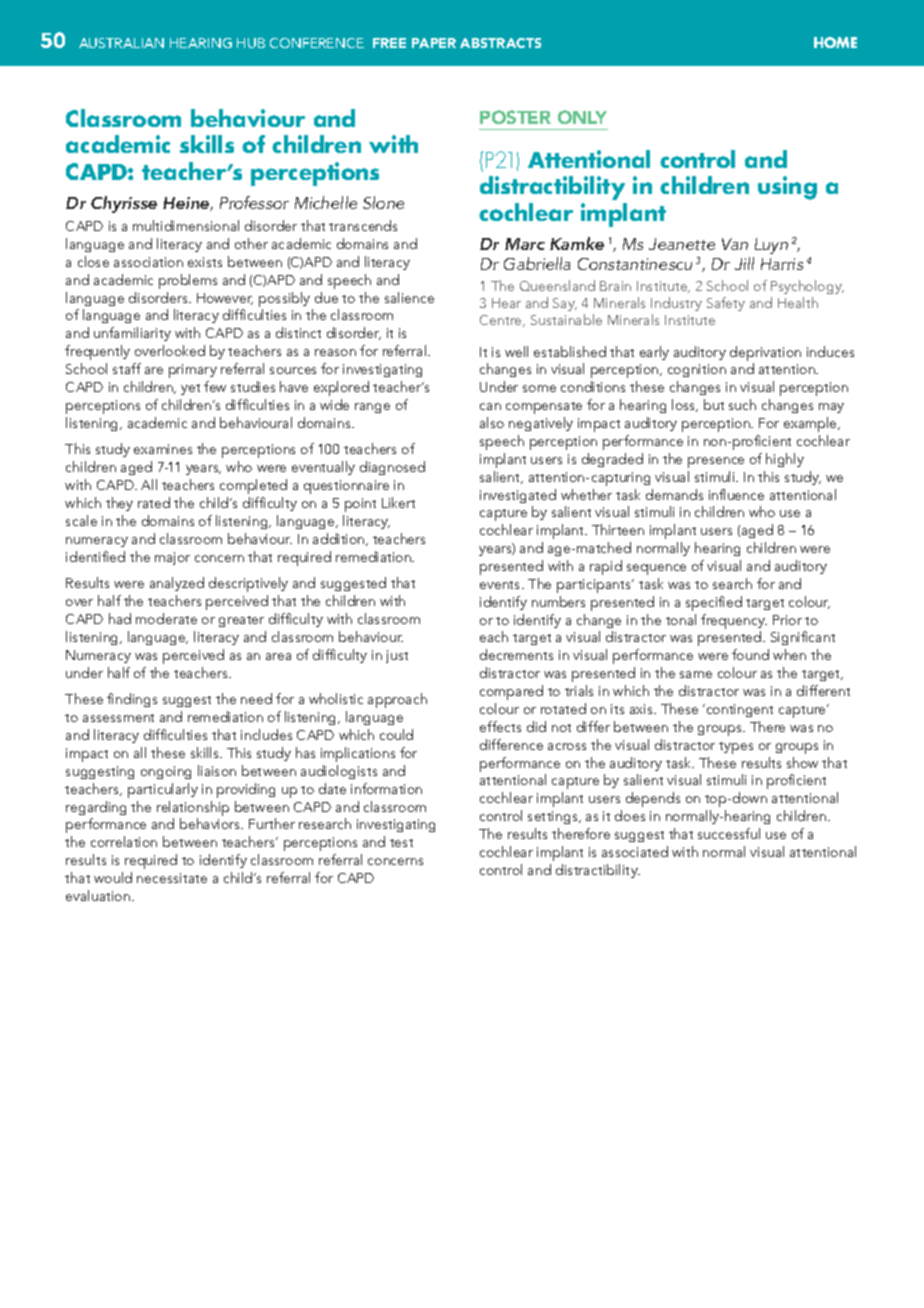 The height and width of the document is (1308, 924). I want to click on deprivation, so click(765, 355).
